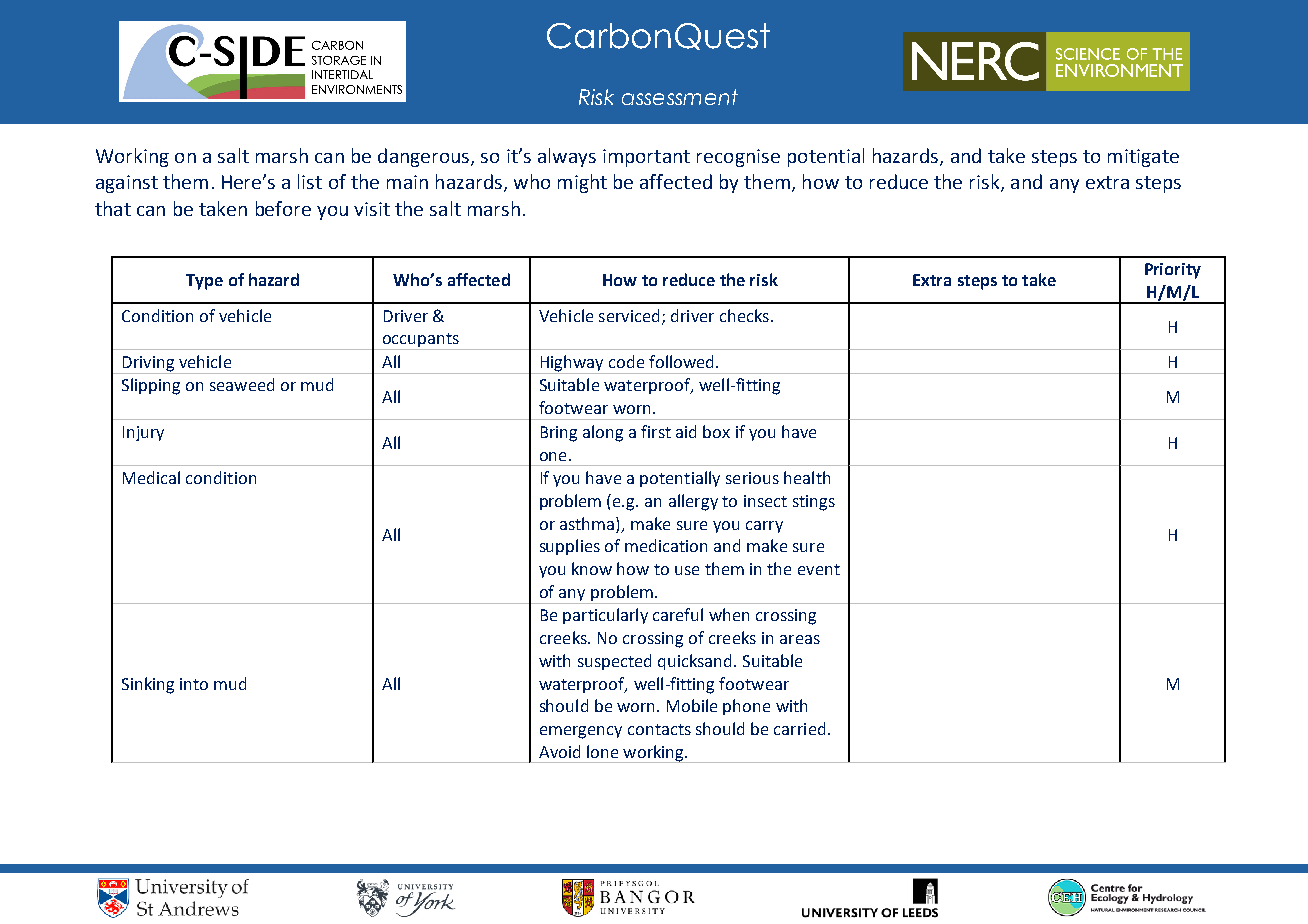  Describe the element at coordinates (582, 183) in the document. I see `might` at that location.
